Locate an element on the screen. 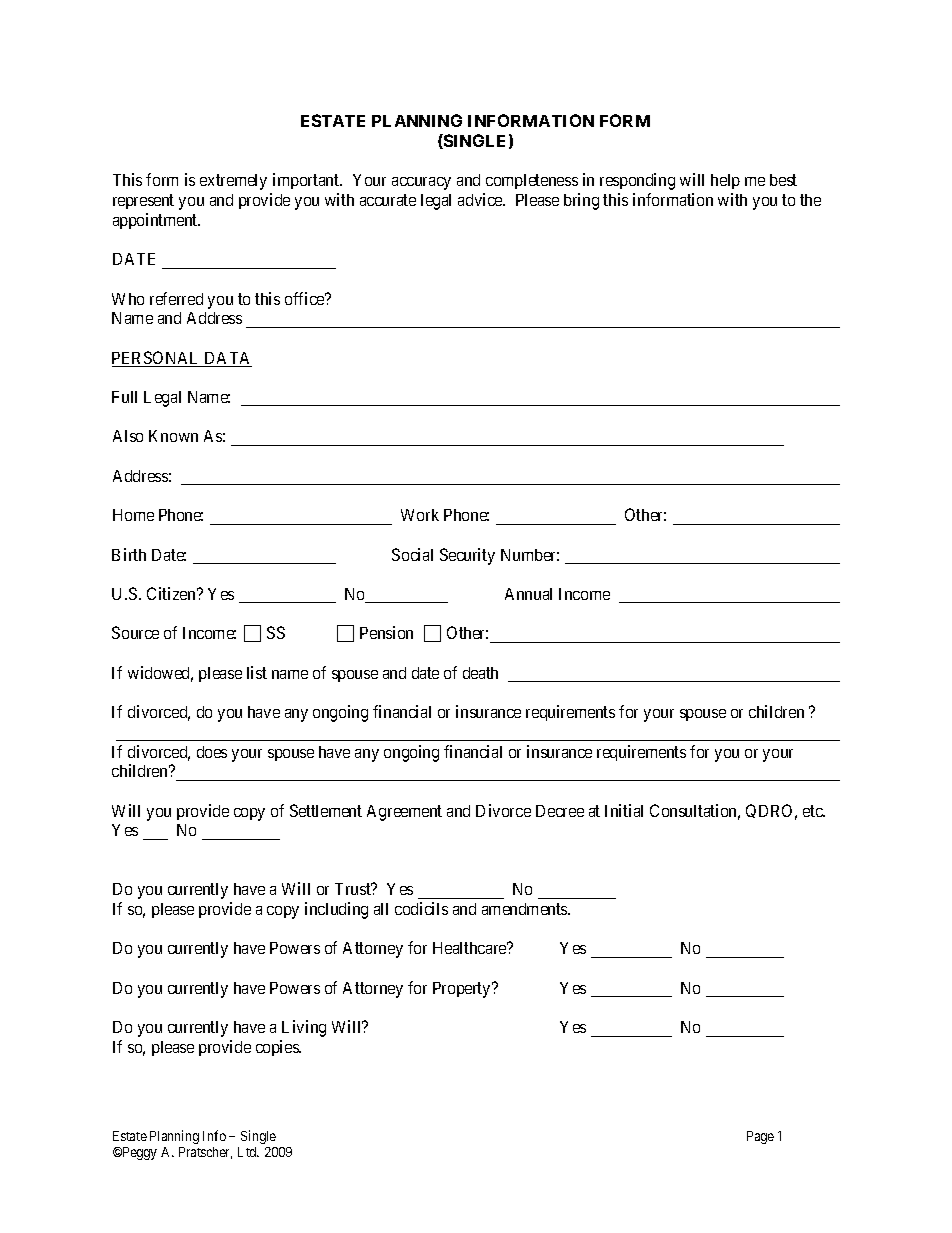 This screenshot has width=952, height=1233. Work is located at coordinates (420, 515).
